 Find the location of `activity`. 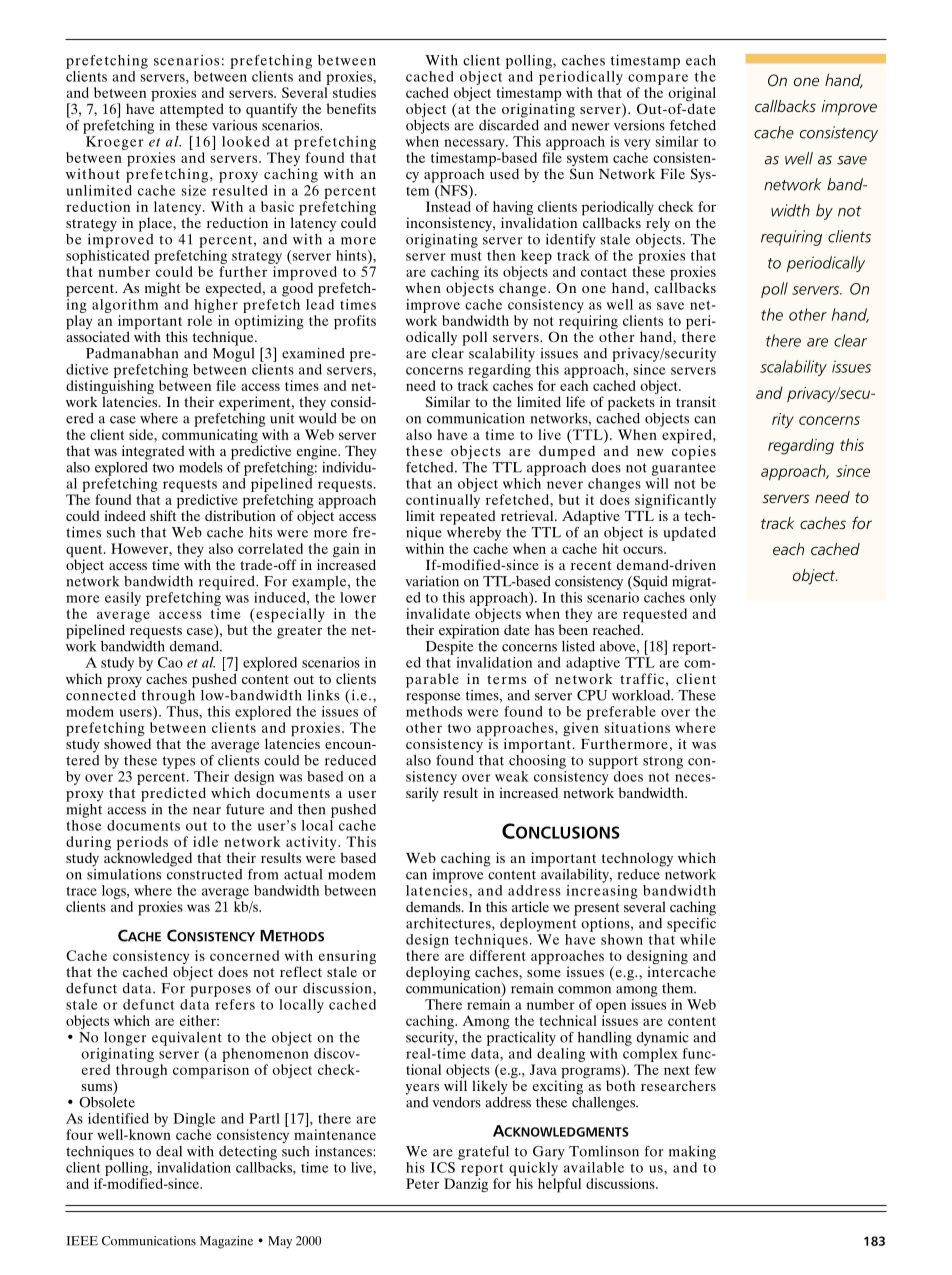

activity is located at coordinates (312, 844).
